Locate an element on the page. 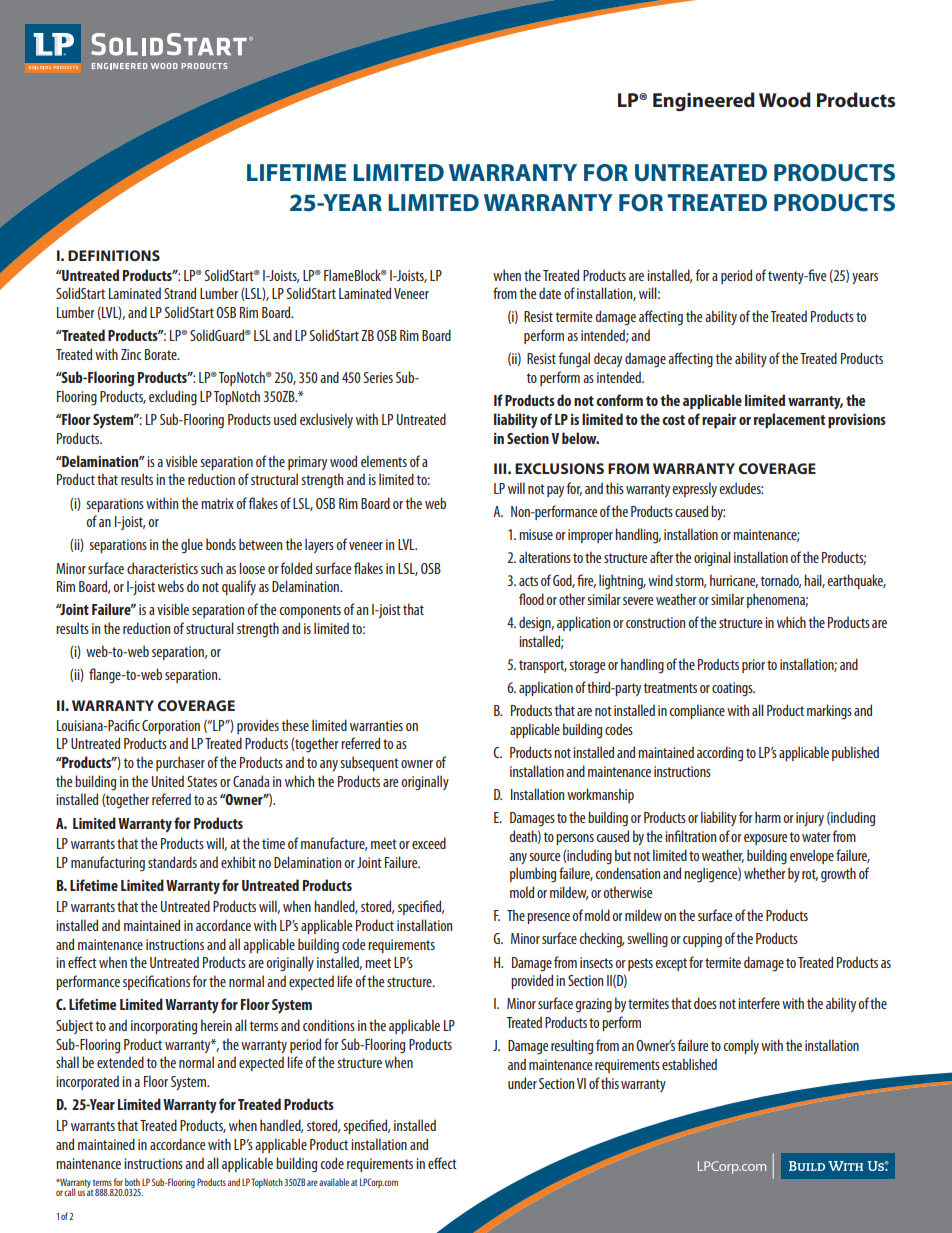 The width and height of the image is (952, 1233). date is located at coordinates (550, 293).
